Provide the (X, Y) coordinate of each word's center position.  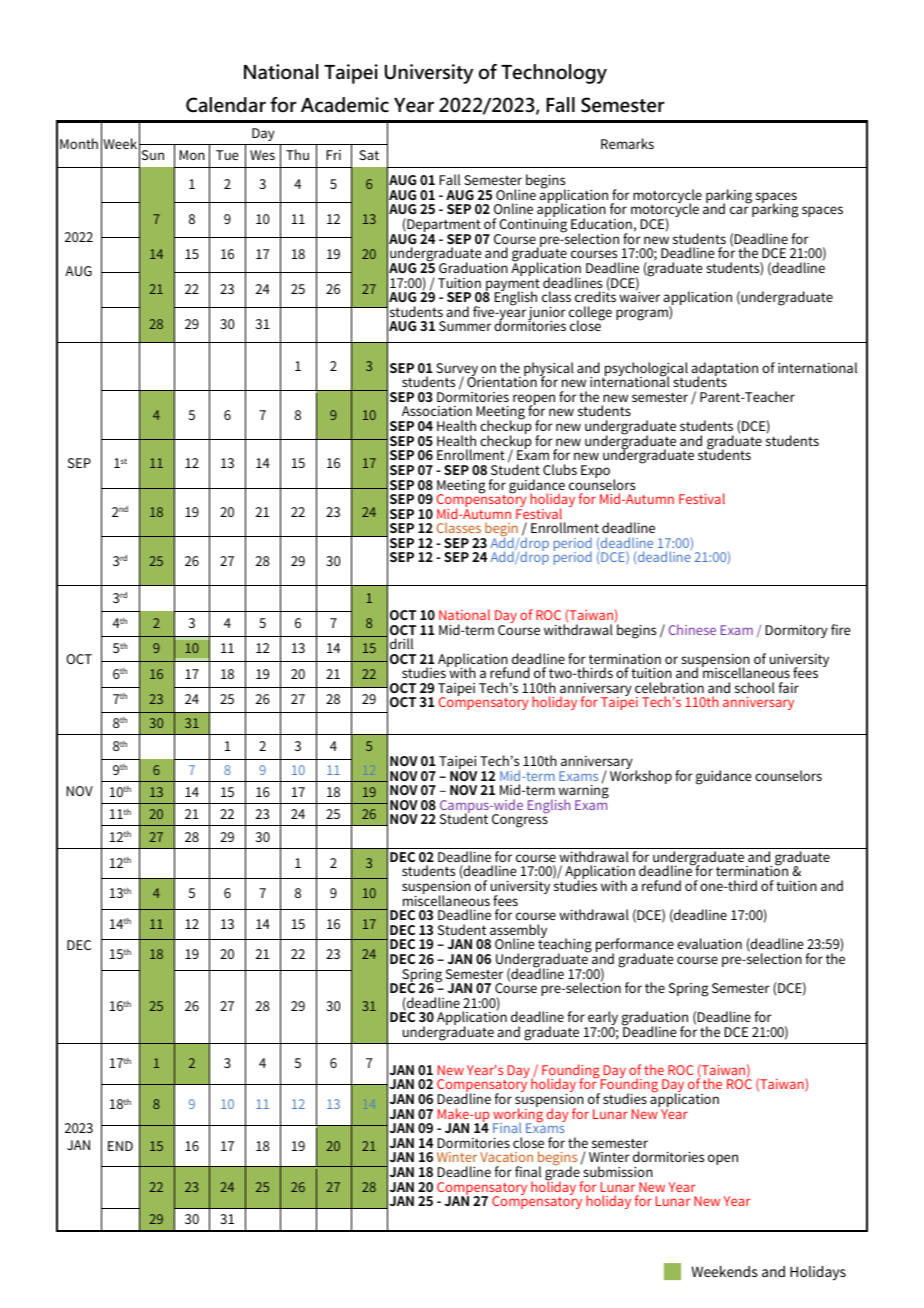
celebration (669, 687)
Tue (227, 155)
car (739, 210)
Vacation (506, 1157)
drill (401, 643)
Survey (457, 371)
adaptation (725, 370)
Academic (345, 105)
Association (437, 411)
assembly (517, 932)
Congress (520, 821)
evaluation (709, 943)
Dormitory (797, 631)
